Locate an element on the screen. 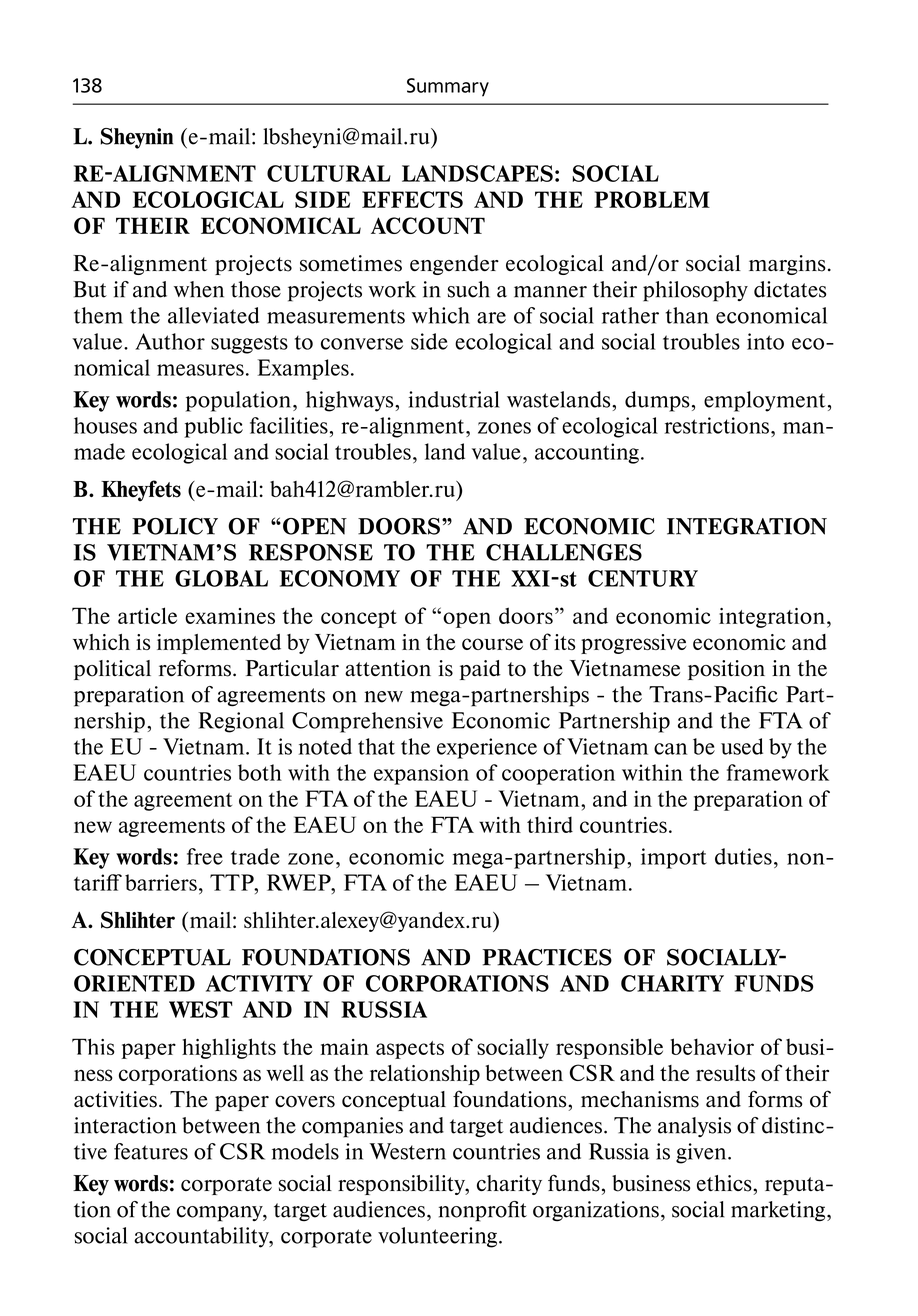  TTP is located at coordinates (233, 882).
